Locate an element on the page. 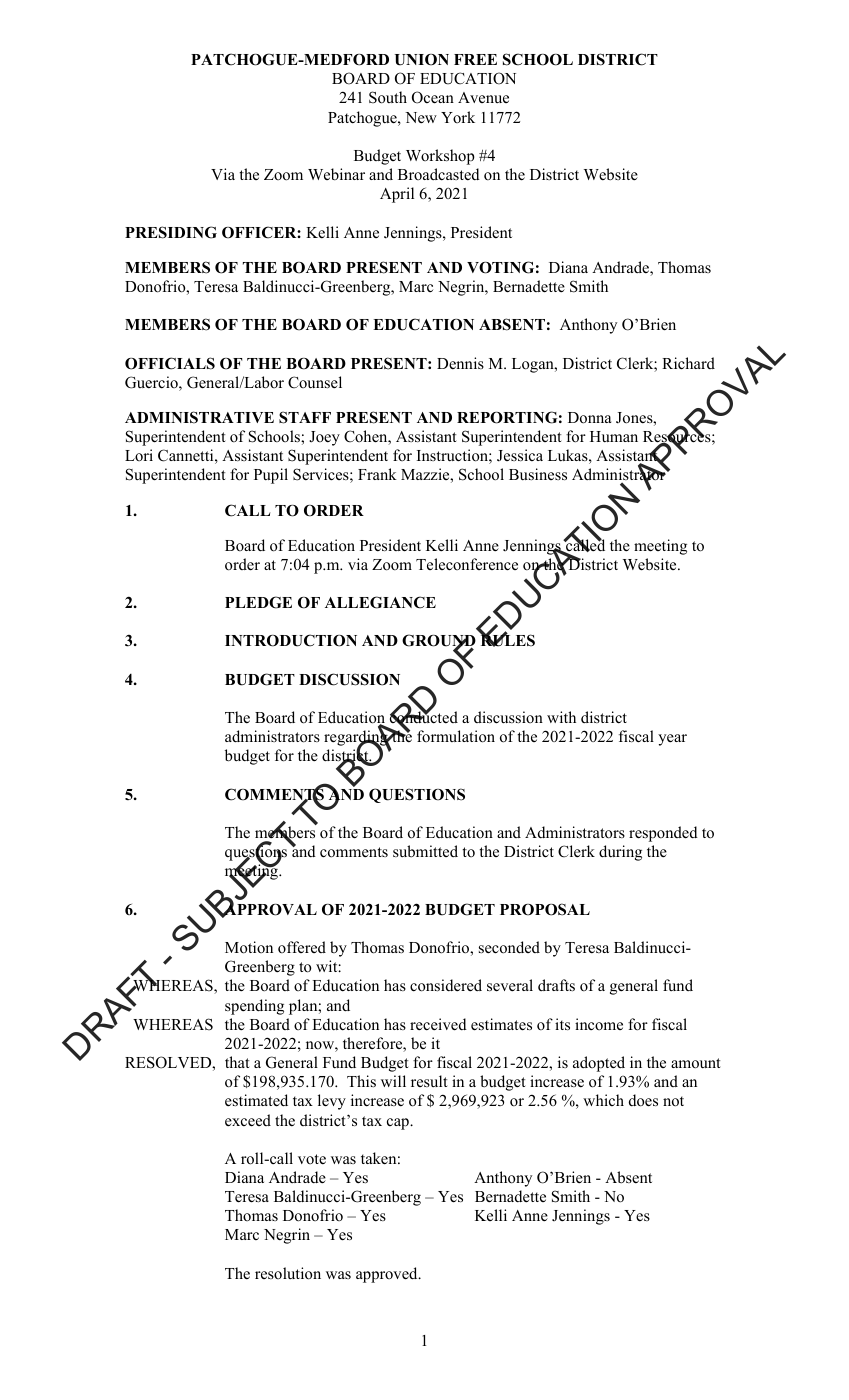  Teleconference is located at coordinates (467, 564).
